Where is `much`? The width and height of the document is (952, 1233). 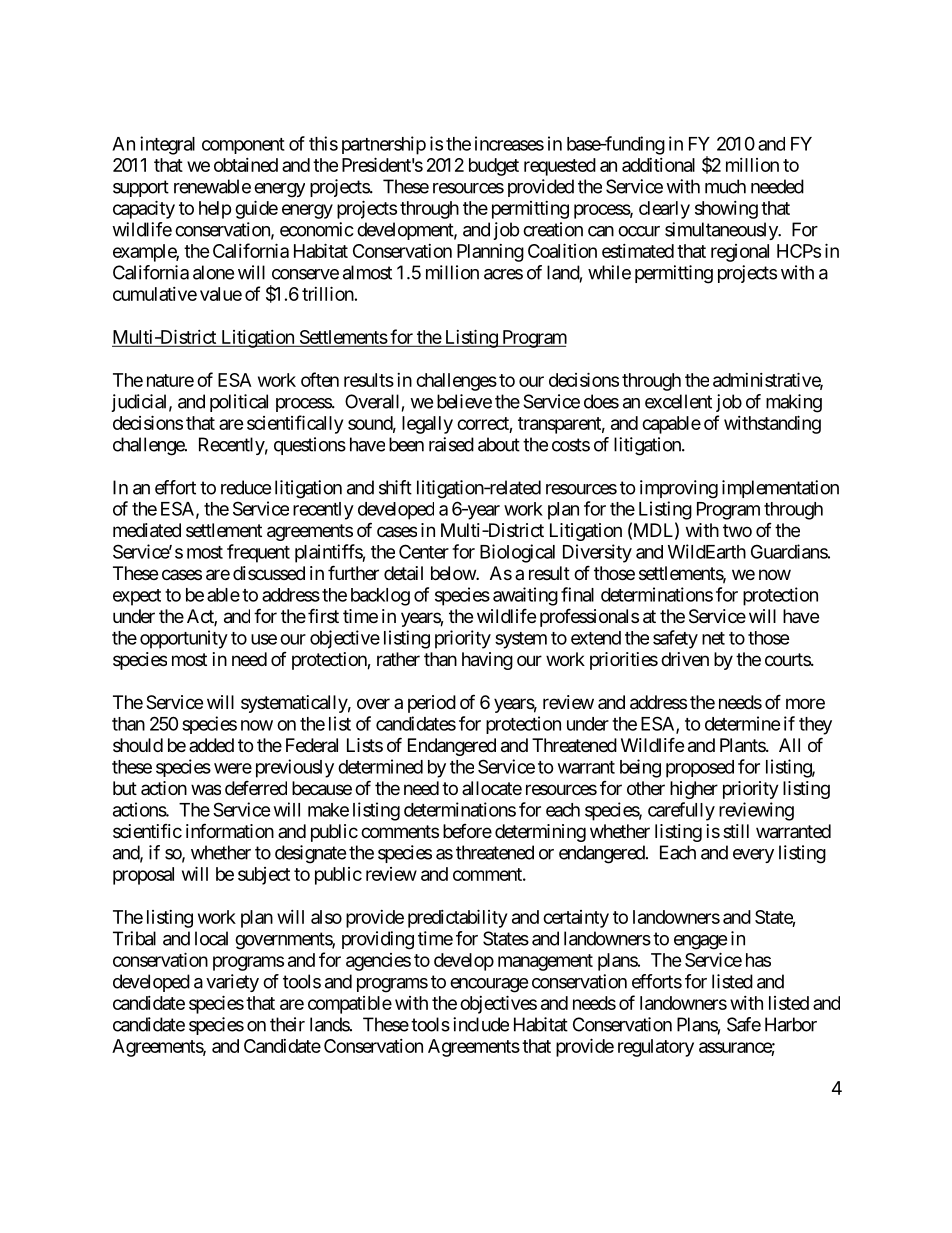 much is located at coordinates (725, 186).
